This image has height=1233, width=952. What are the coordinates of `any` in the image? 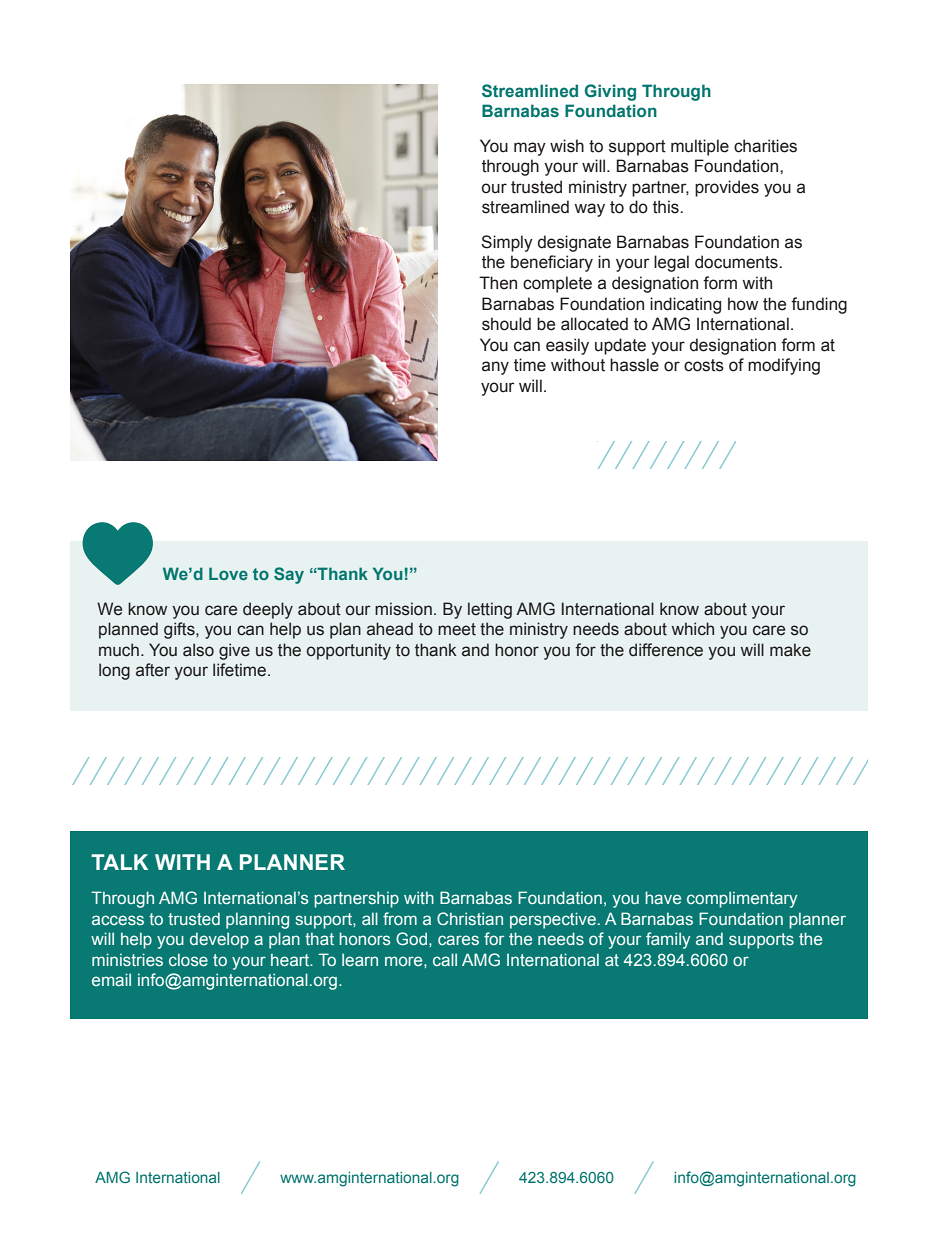 It's located at (495, 368).
